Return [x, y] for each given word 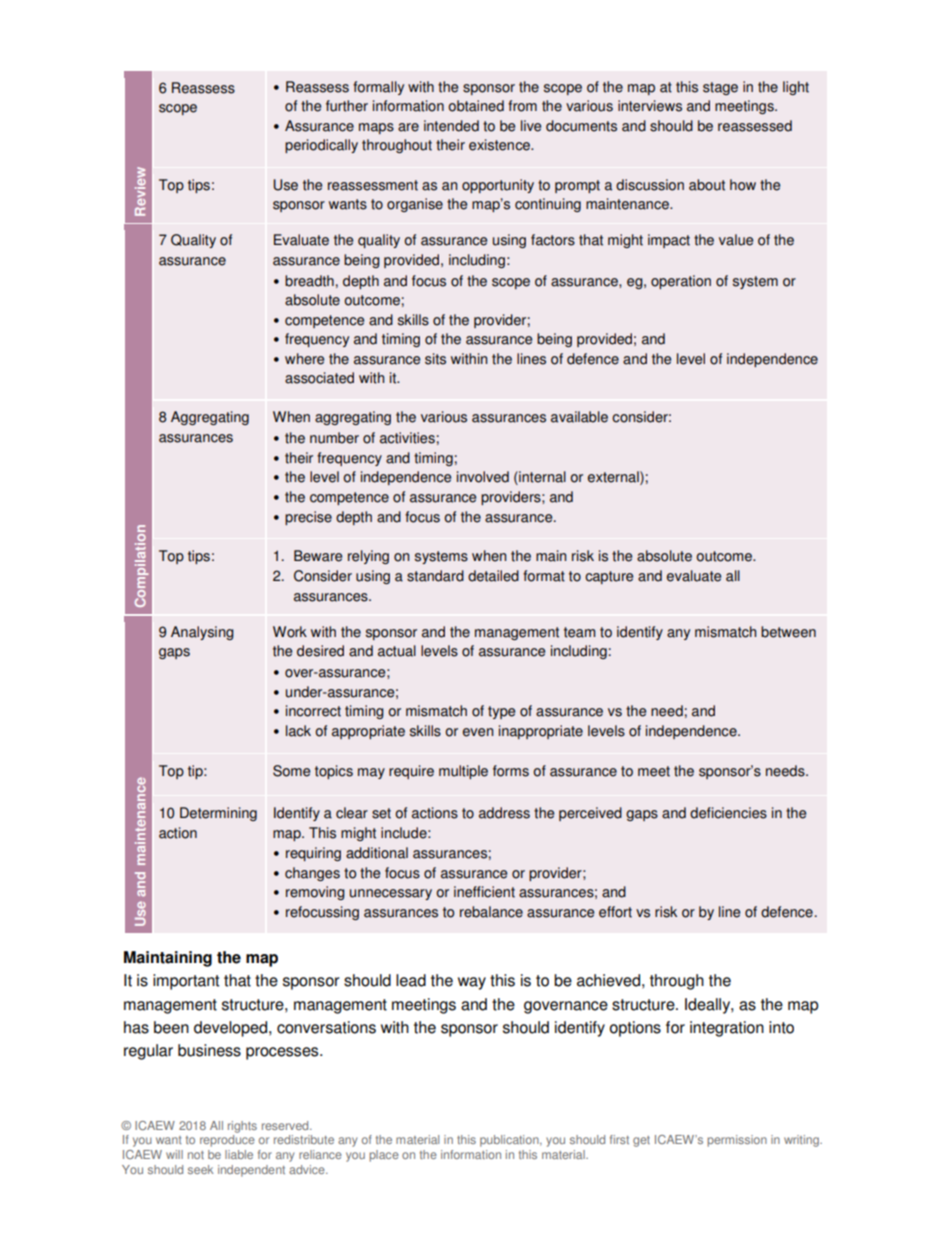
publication [510, 1141]
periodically [321, 146]
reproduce [227, 1141]
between [788, 632]
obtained [476, 106]
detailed [493, 576]
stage [720, 88]
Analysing [202, 633]
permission [737, 1141]
